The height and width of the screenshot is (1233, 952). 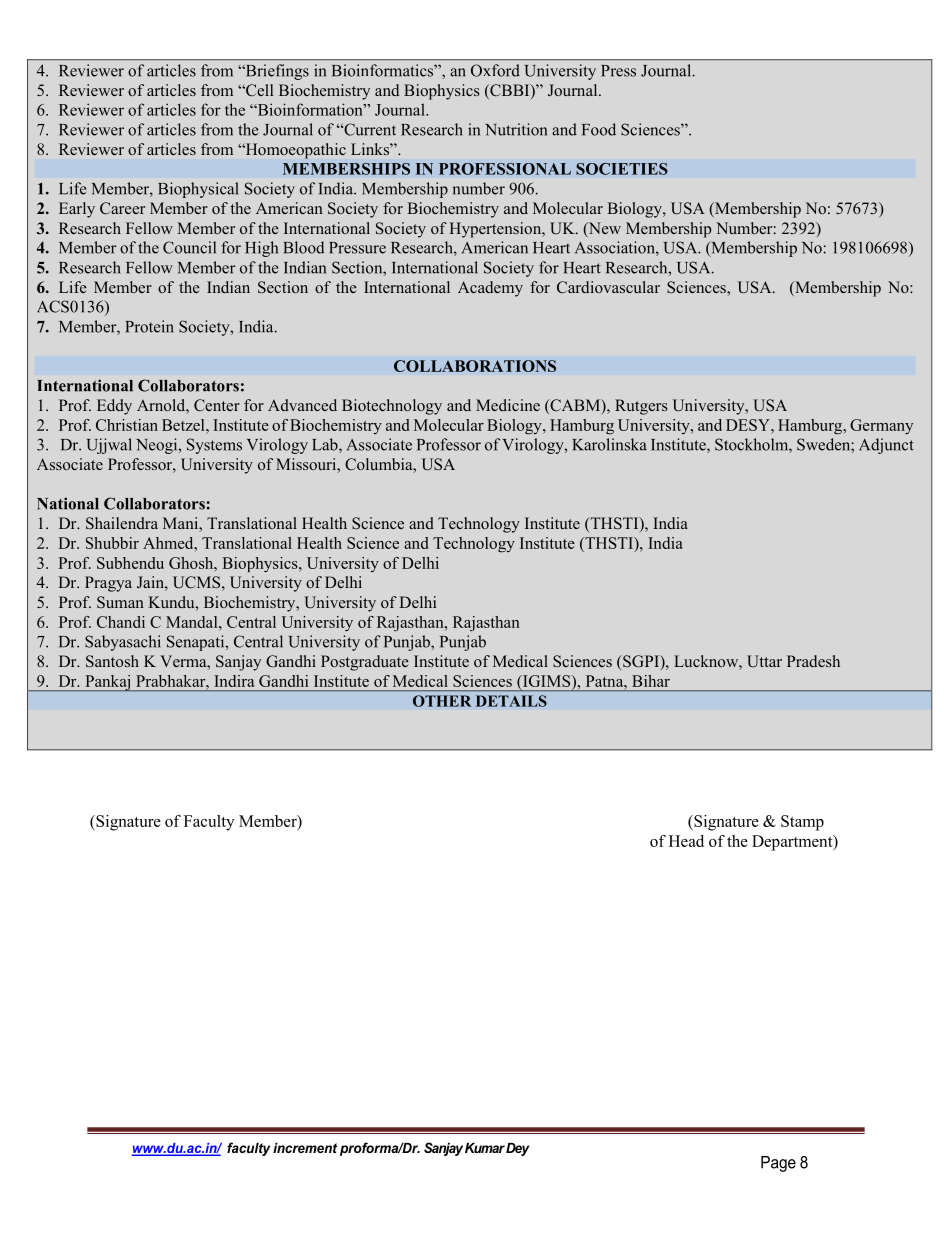 I want to click on Kumar, so click(x=485, y=1148).
